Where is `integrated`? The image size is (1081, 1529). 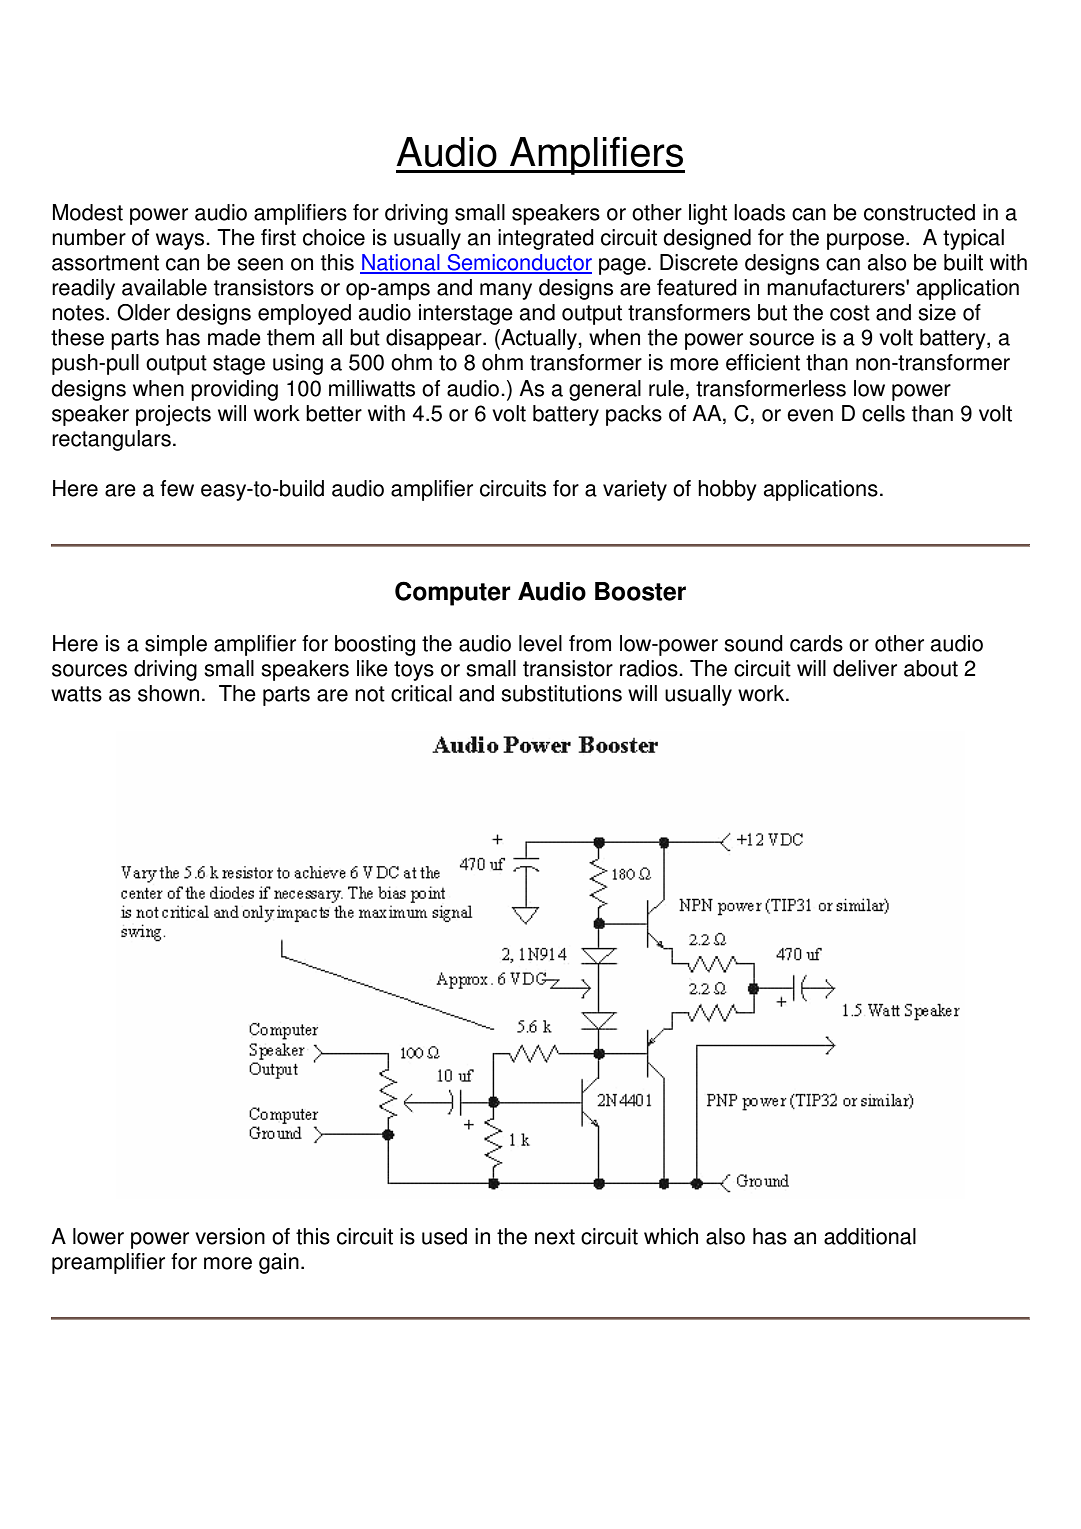
integrated is located at coordinates (546, 239).
